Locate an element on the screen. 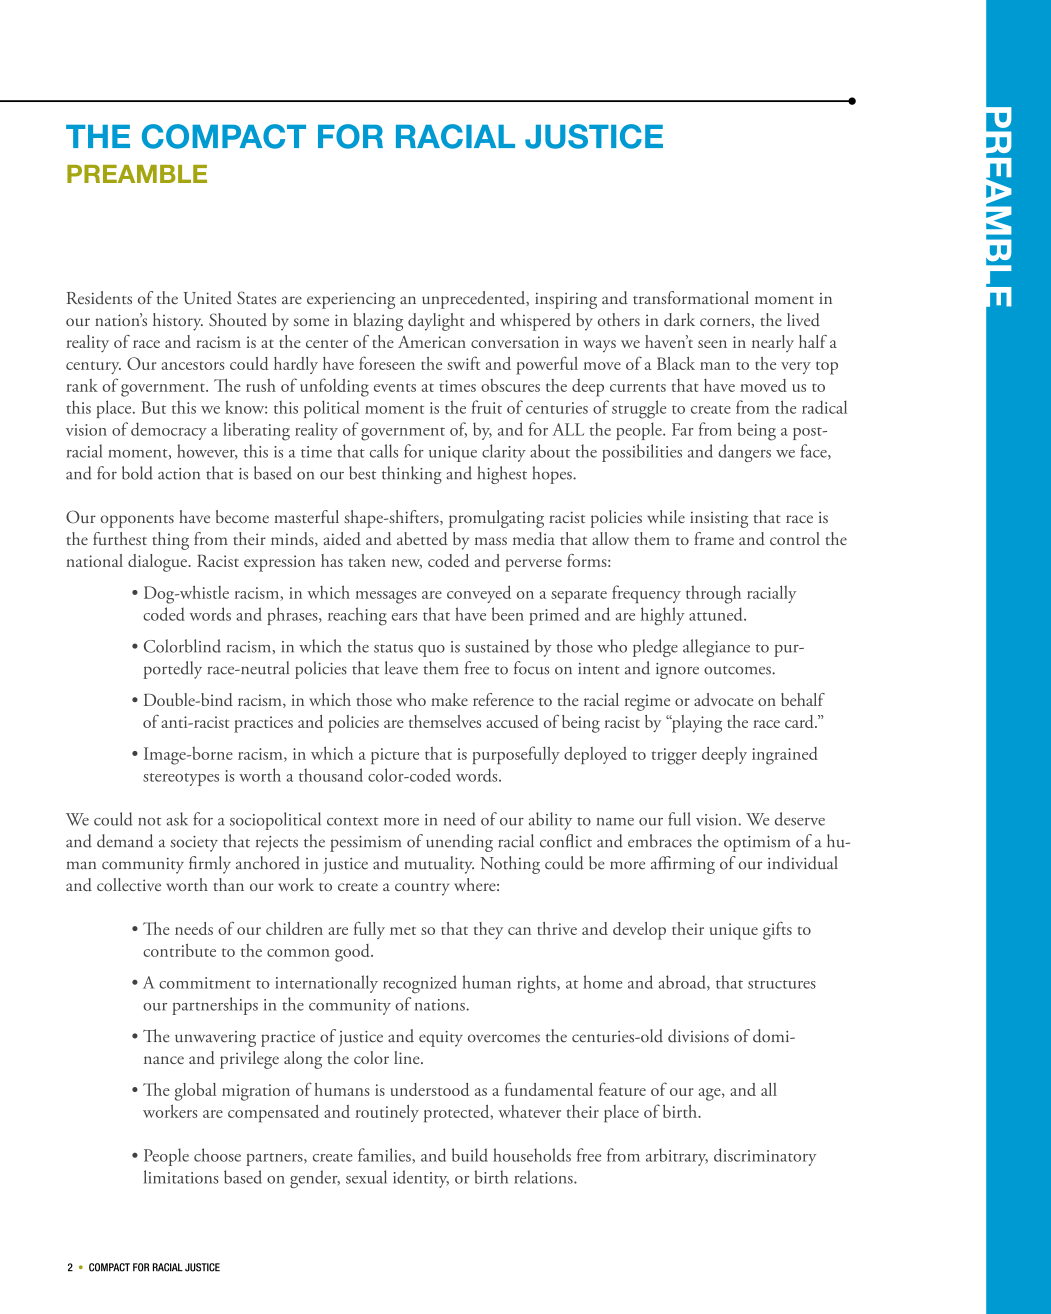  playing is located at coordinates (695, 724).
